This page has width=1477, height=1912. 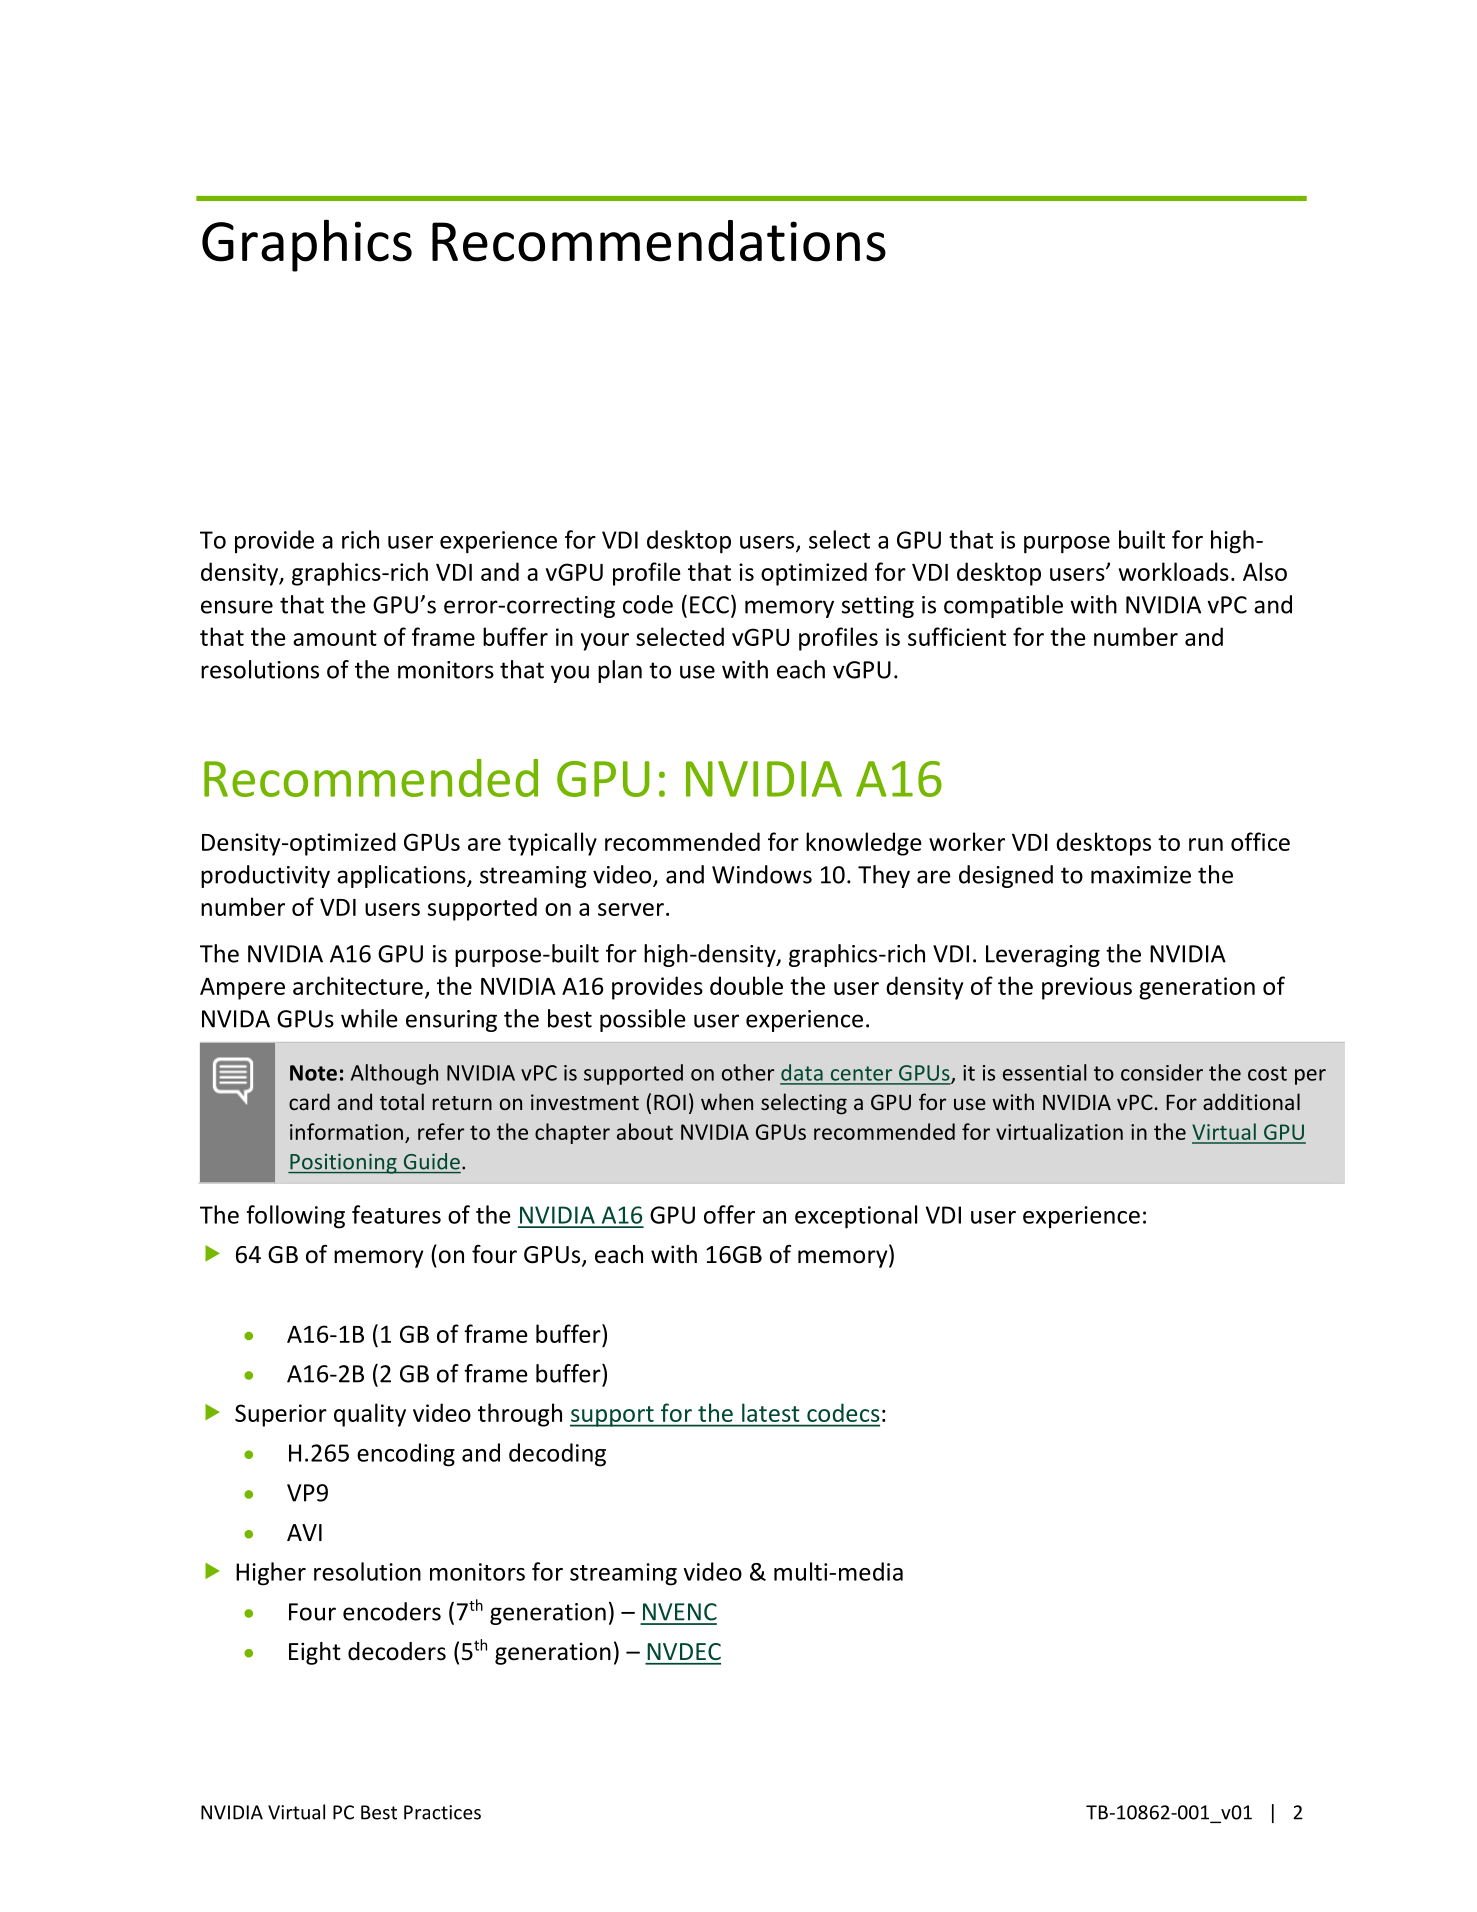 What do you see at coordinates (762, 874) in the page?
I see `Windows` at bounding box center [762, 874].
